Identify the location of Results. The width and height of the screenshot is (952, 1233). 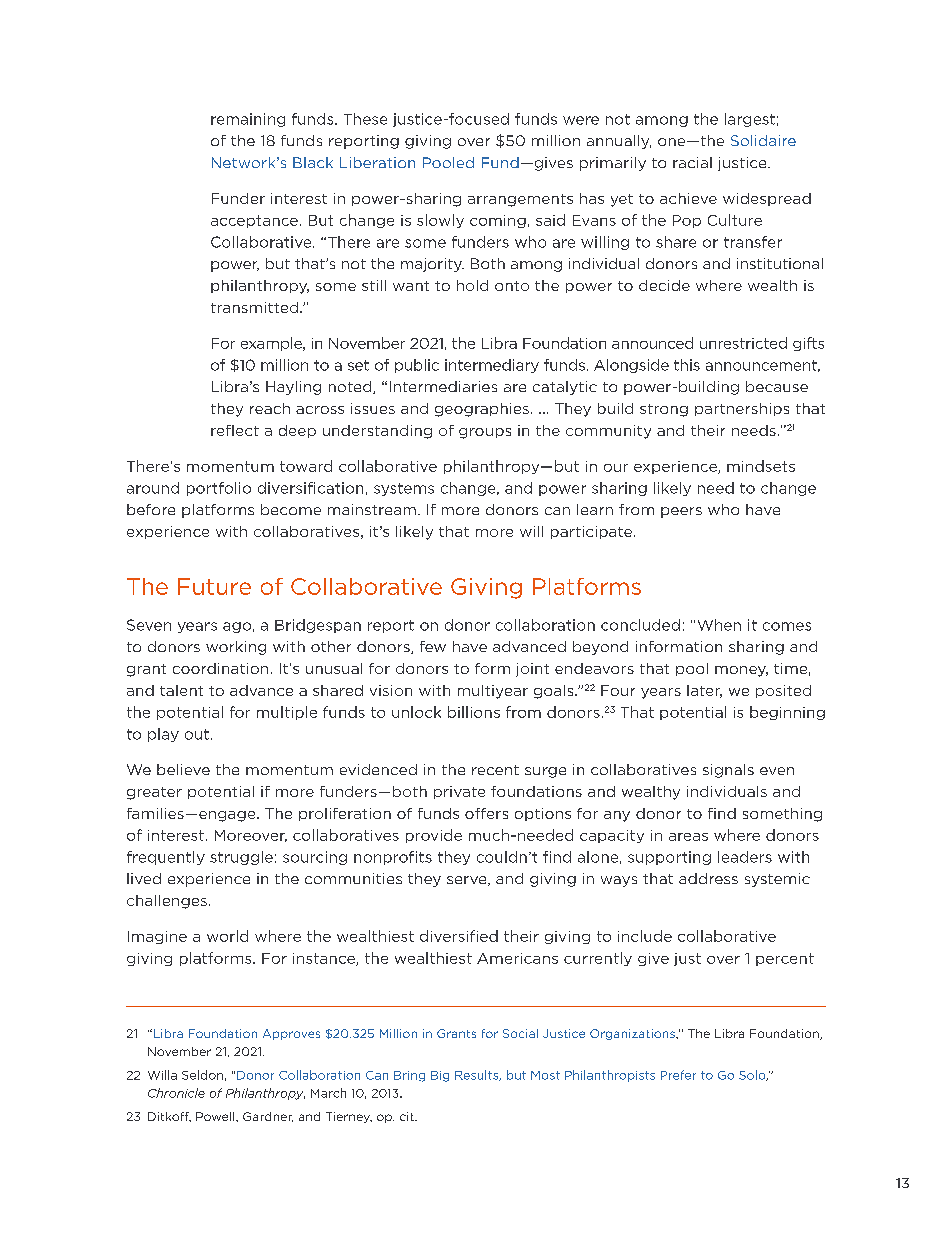
(478, 1075).
